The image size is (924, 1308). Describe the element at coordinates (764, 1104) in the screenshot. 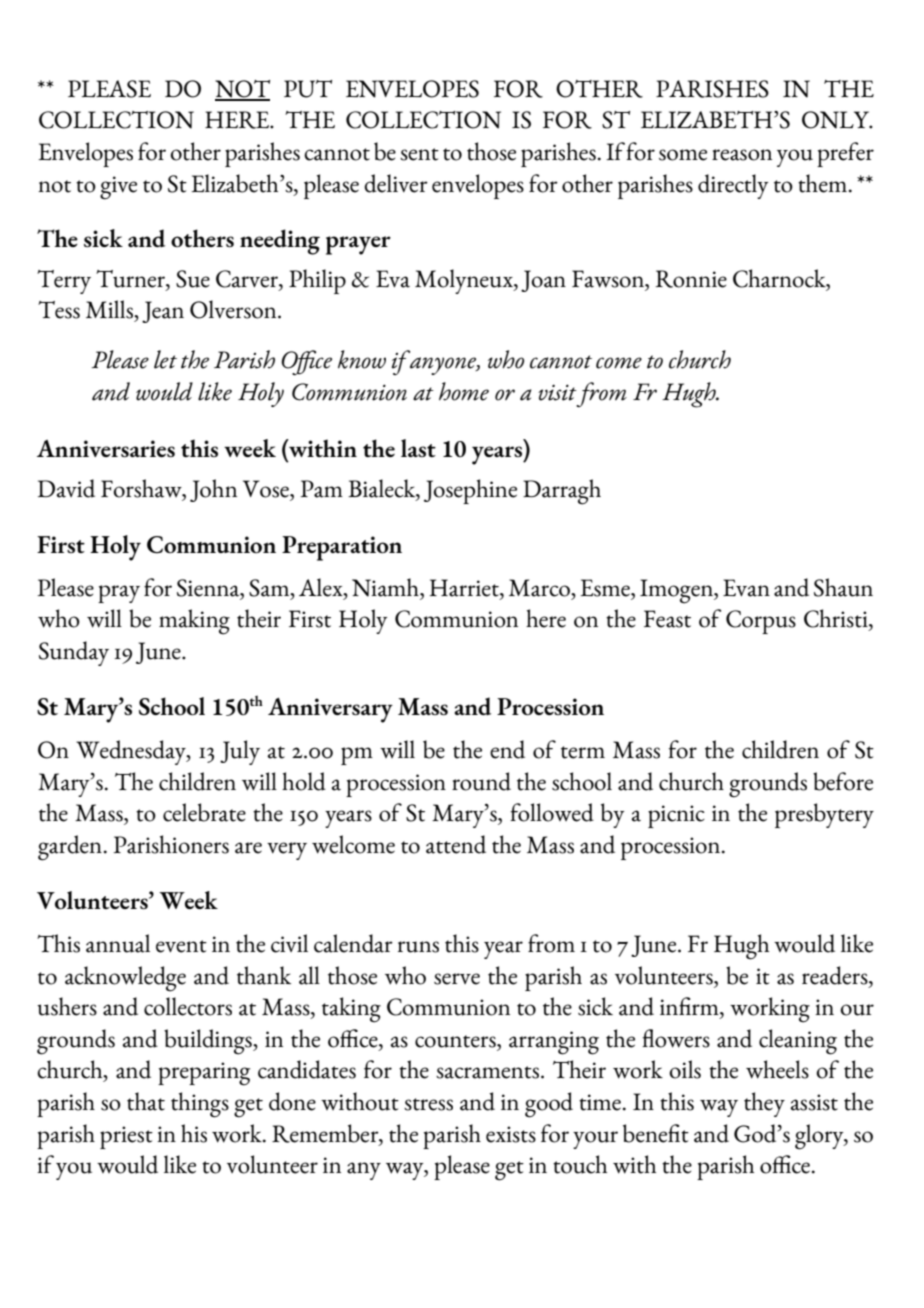

I see `they` at that location.
